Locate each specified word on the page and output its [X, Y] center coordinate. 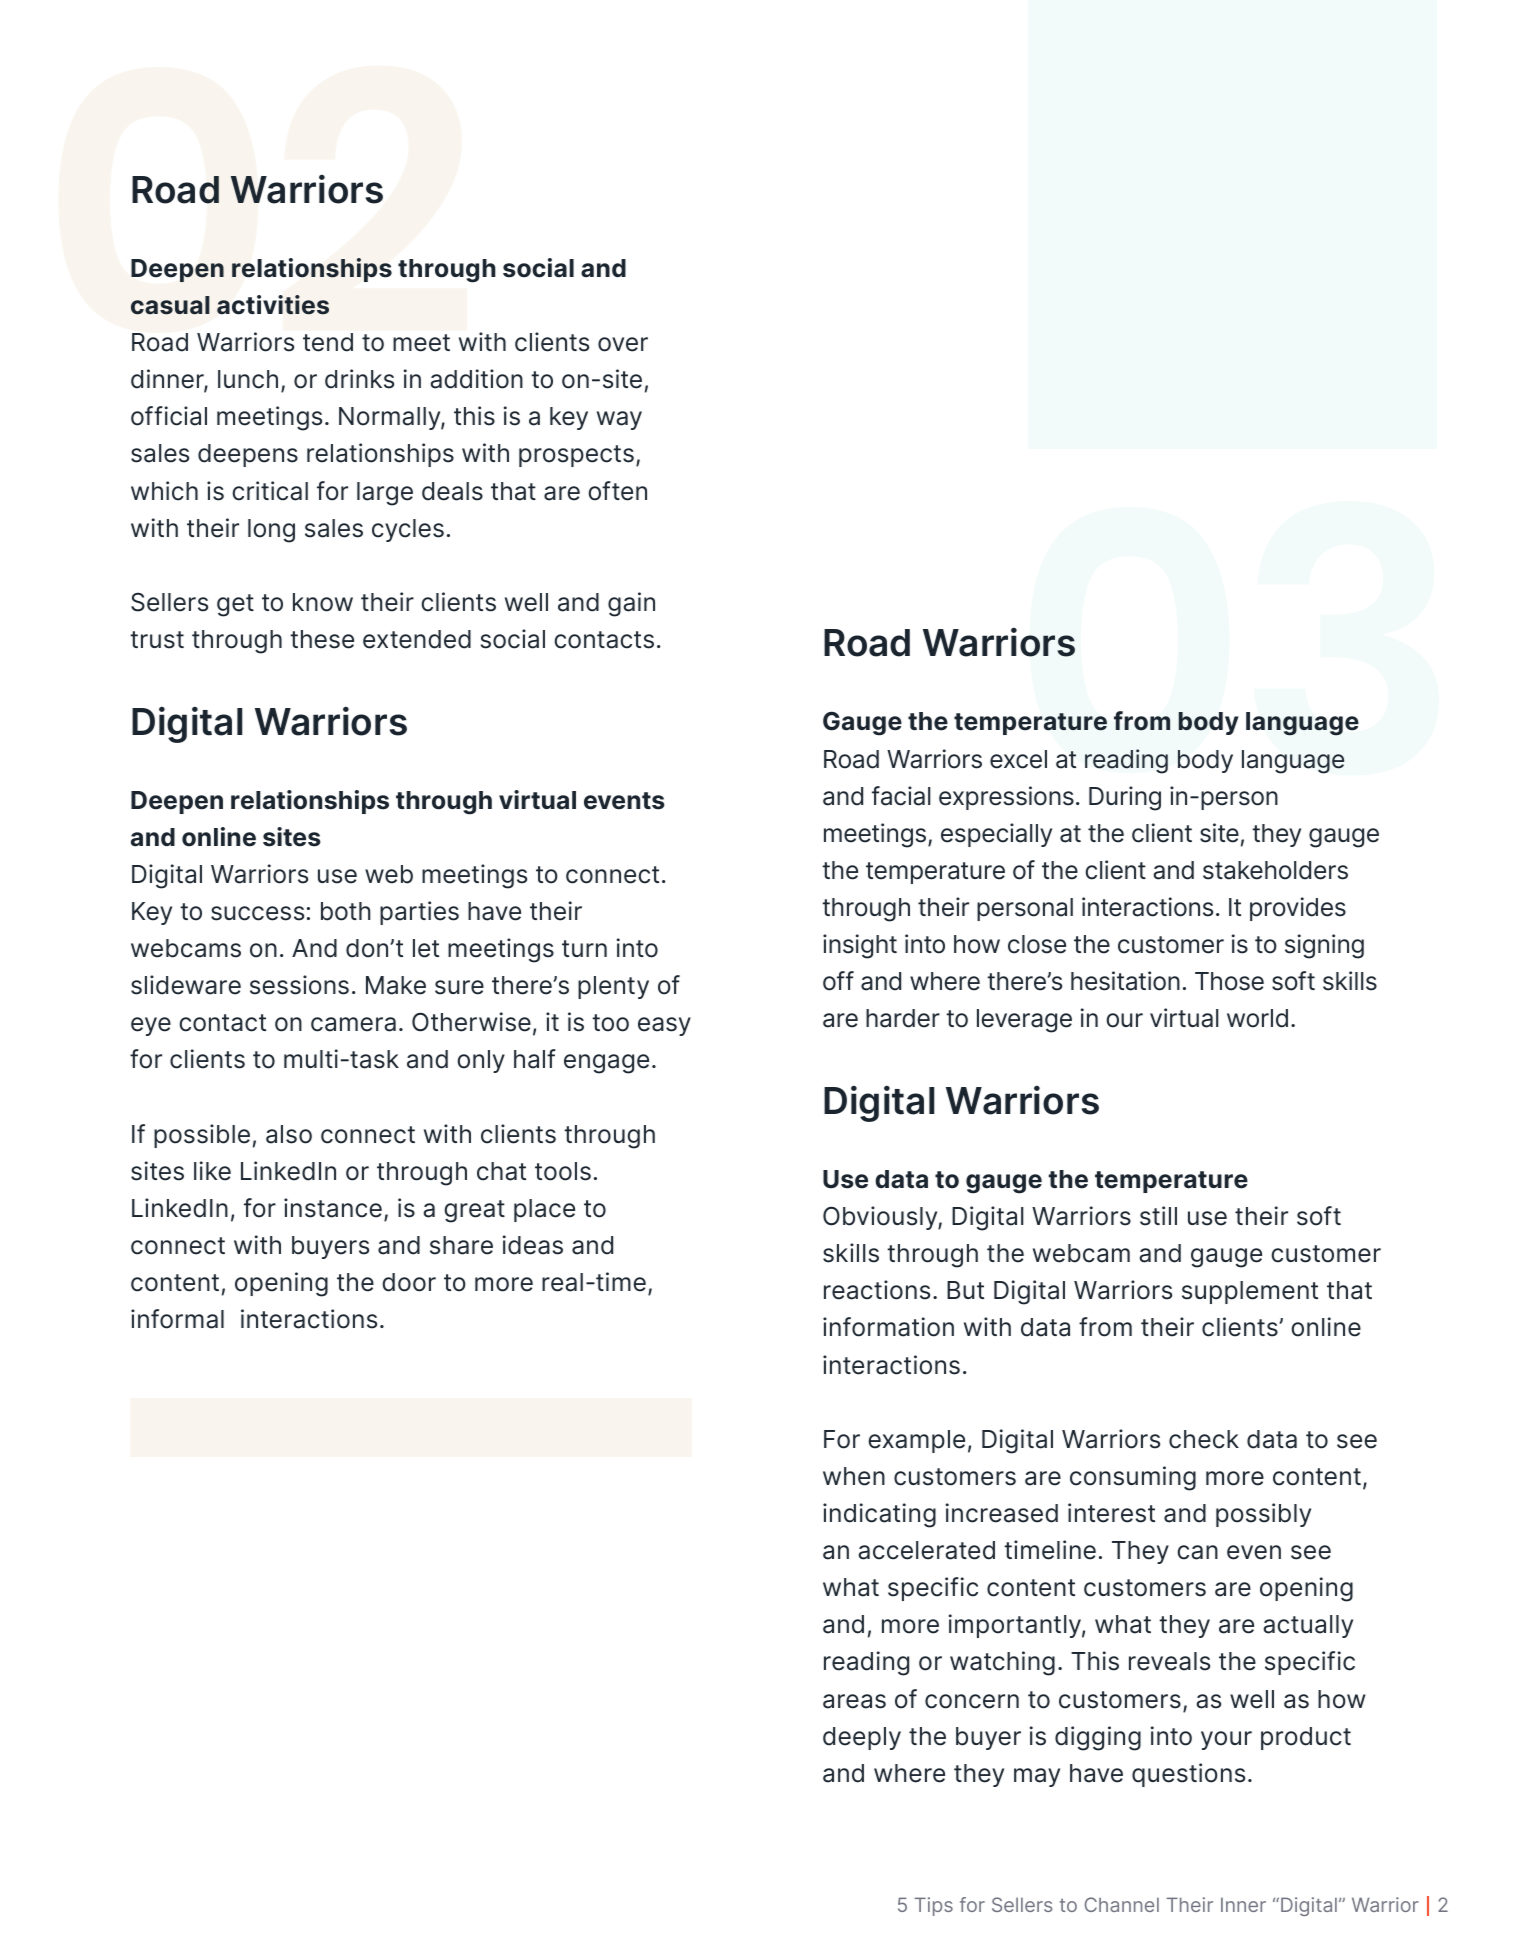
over [623, 344]
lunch [248, 379]
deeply [862, 1738]
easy [664, 1026]
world [1257, 1018]
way [619, 420]
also [289, 1134]
